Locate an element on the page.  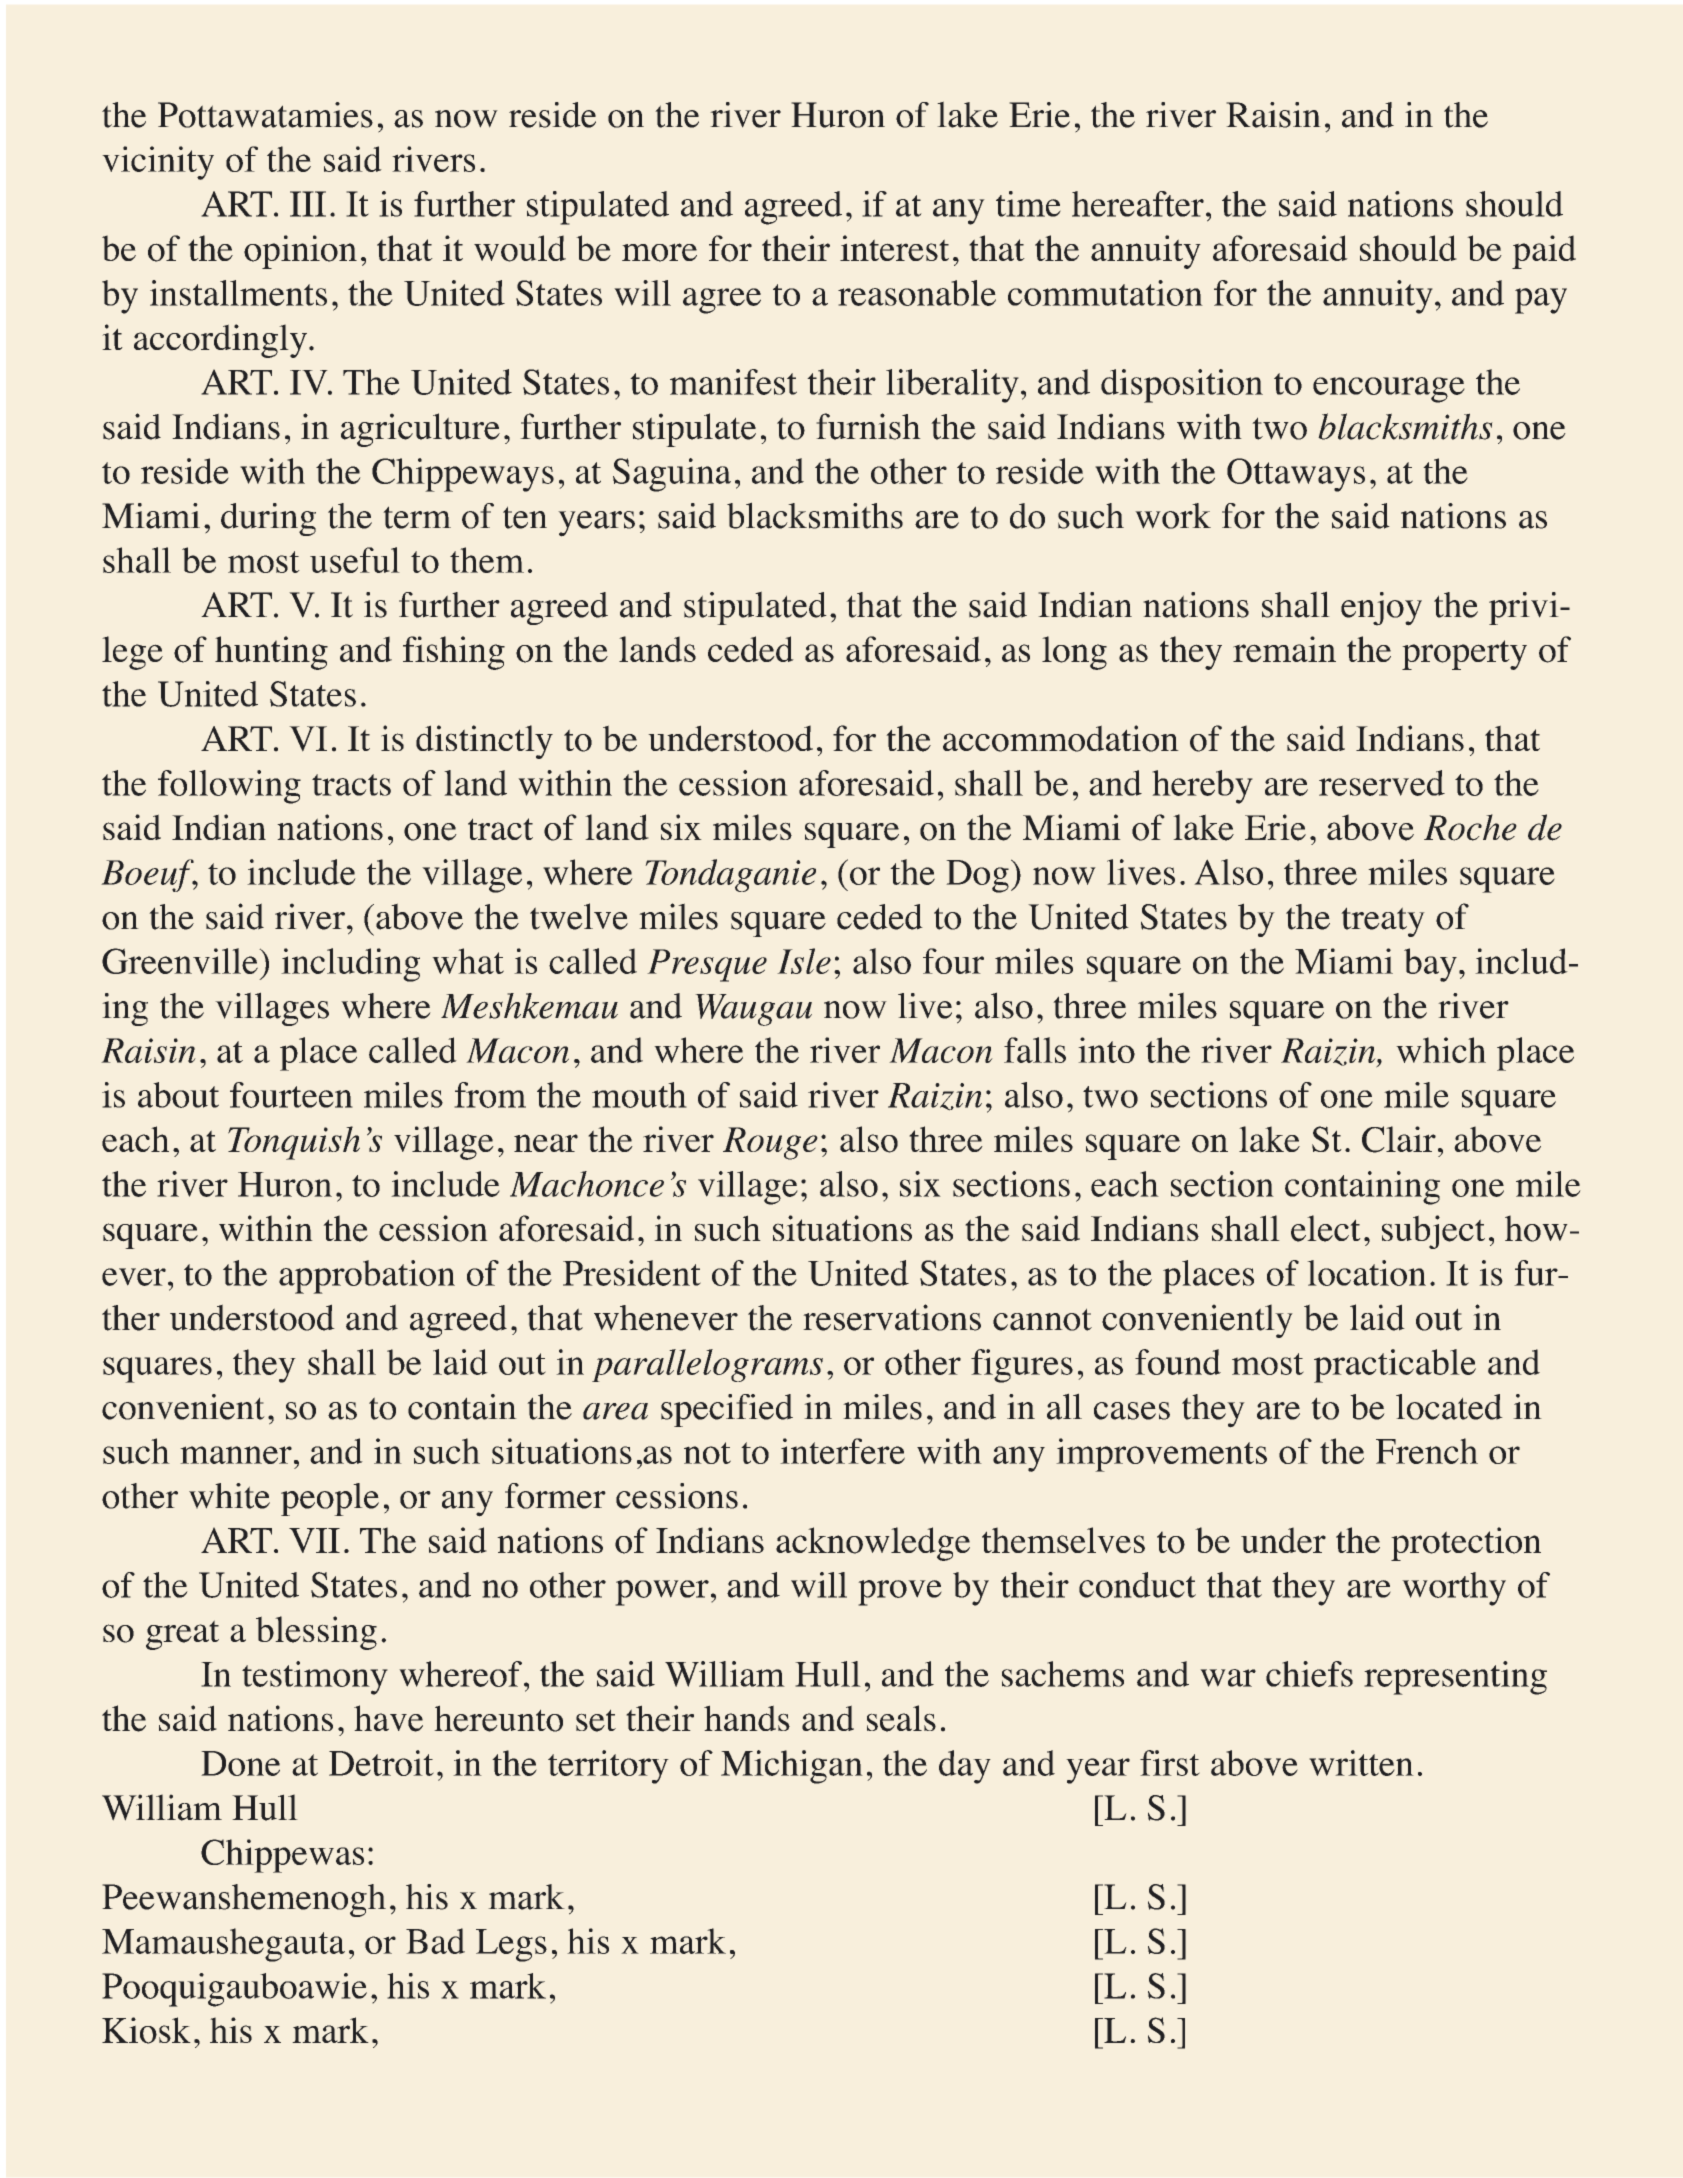
Isle is located at coordinates (804, 961).
